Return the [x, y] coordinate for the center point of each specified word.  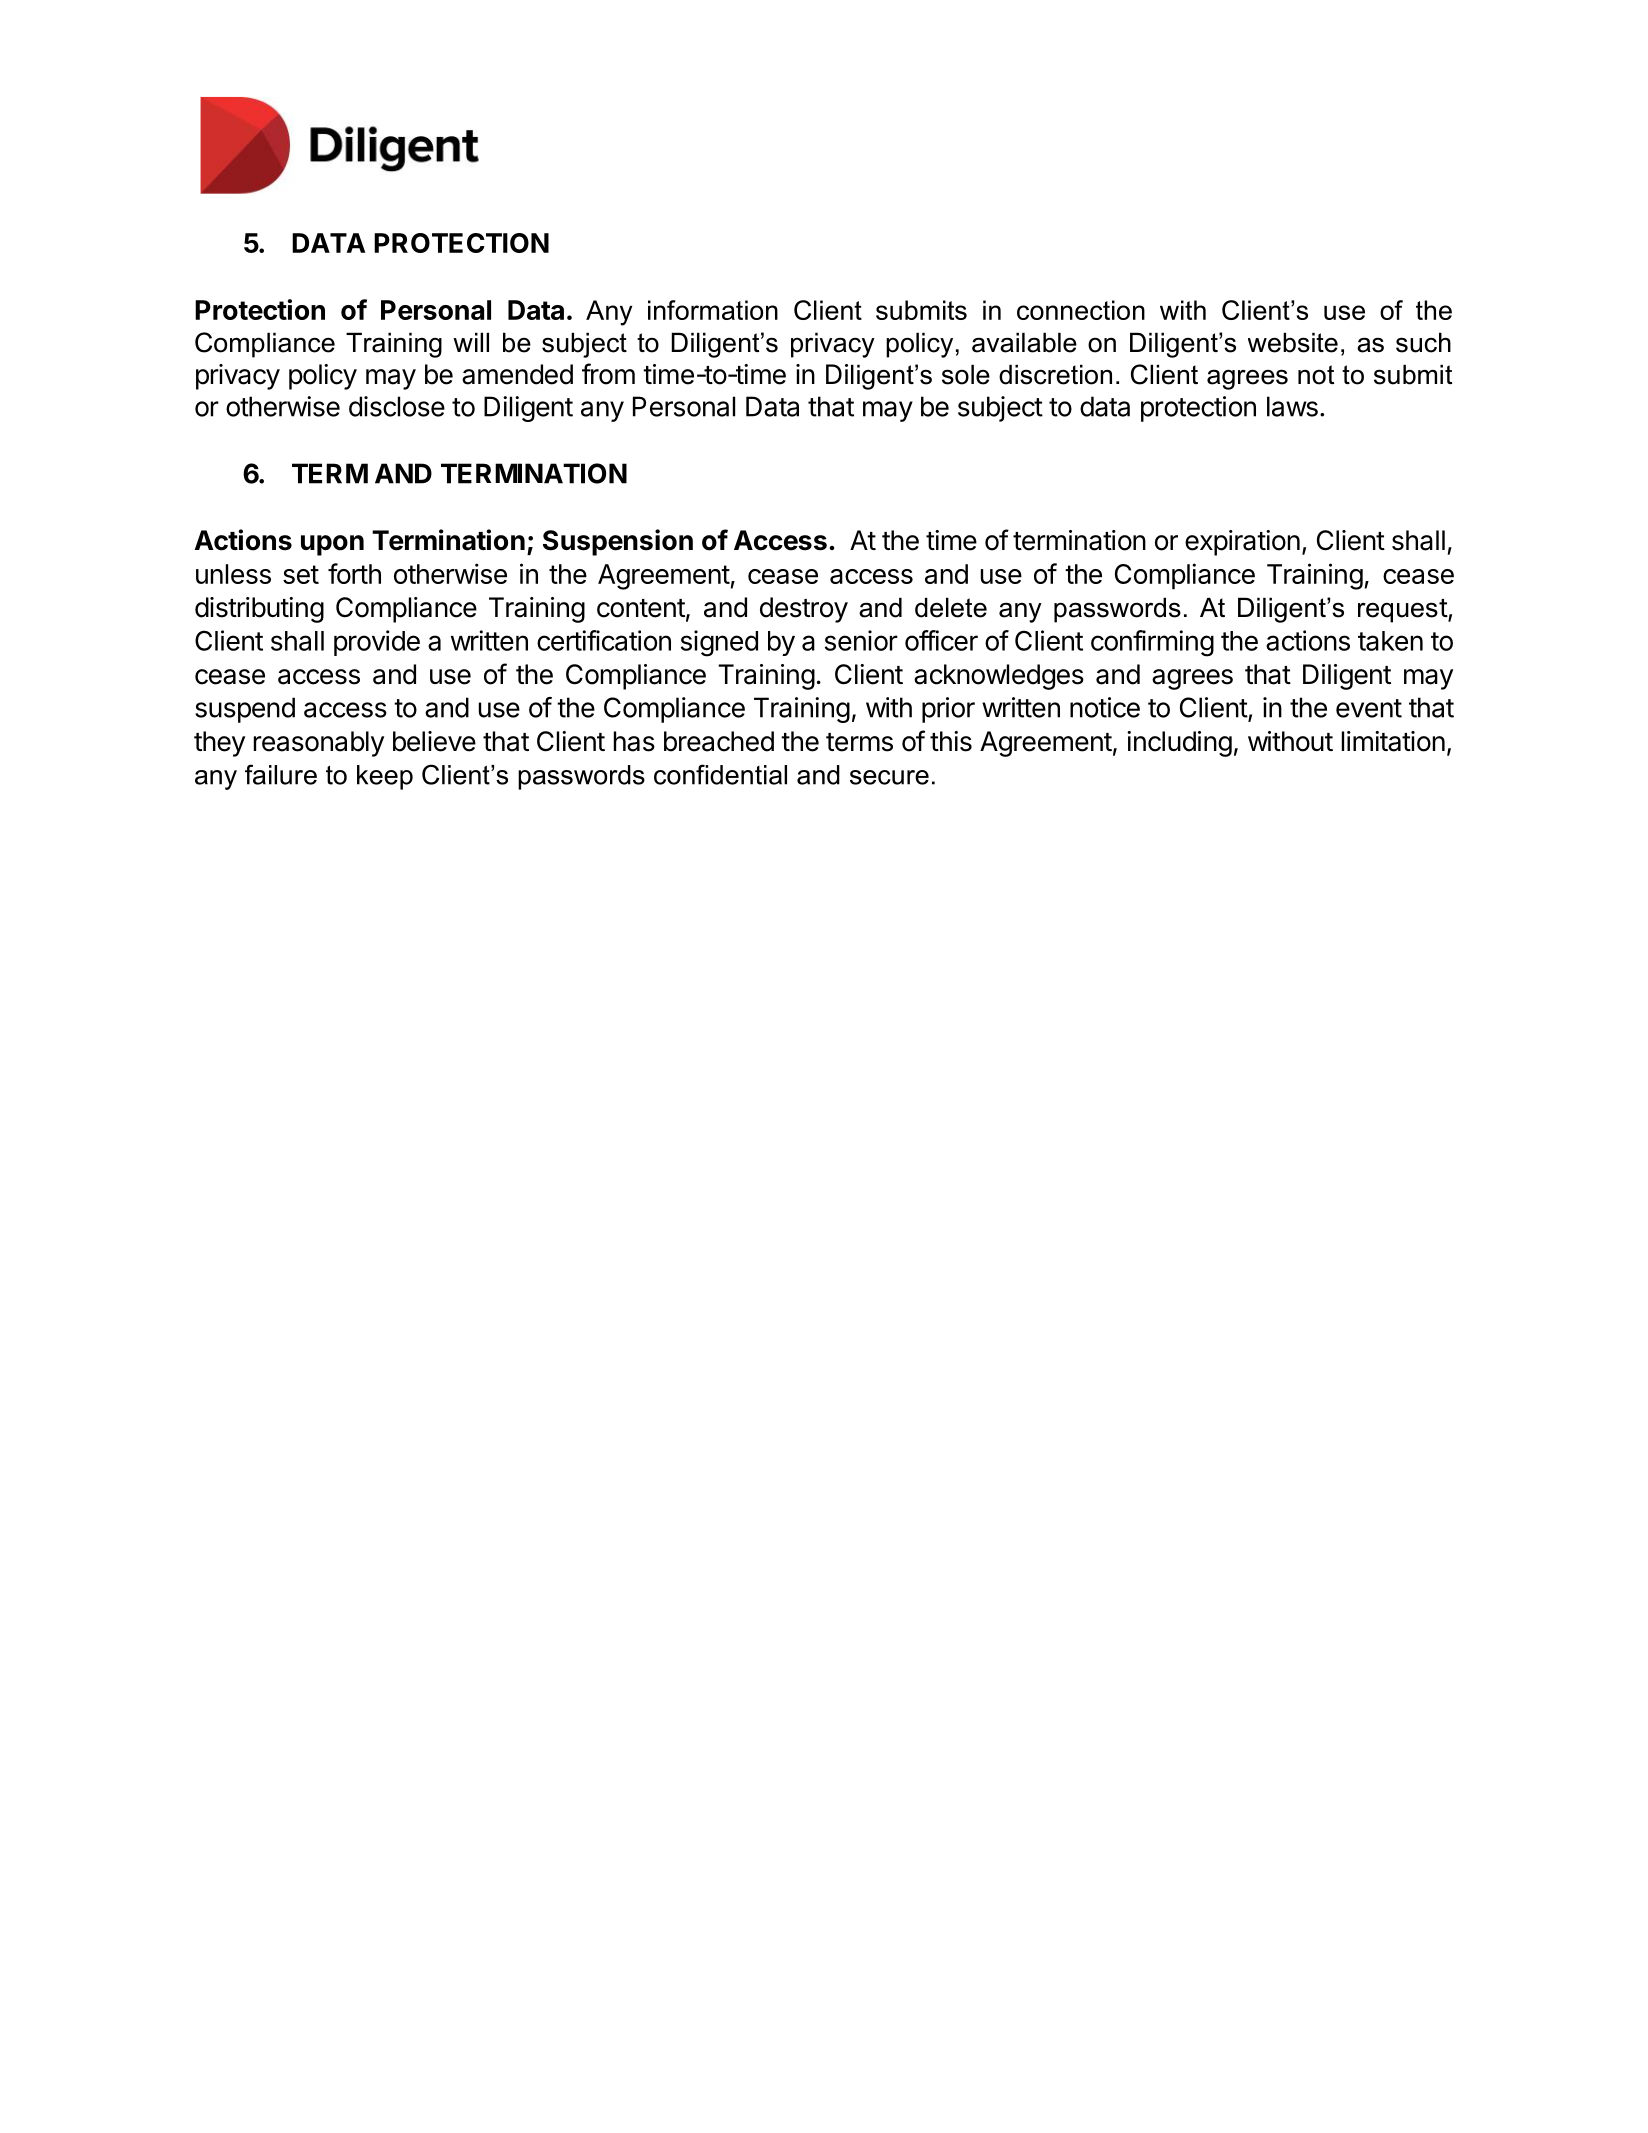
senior [861, 640]
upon [332, 545]
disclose [397, 406]
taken [1390, 641]
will [471, 342]
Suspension [618, 542]
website [1293, 342]
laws [1292, 406]
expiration [1242, 543]
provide [377, 643]
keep [385, 777]
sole [966, 374]
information [713, 310]
